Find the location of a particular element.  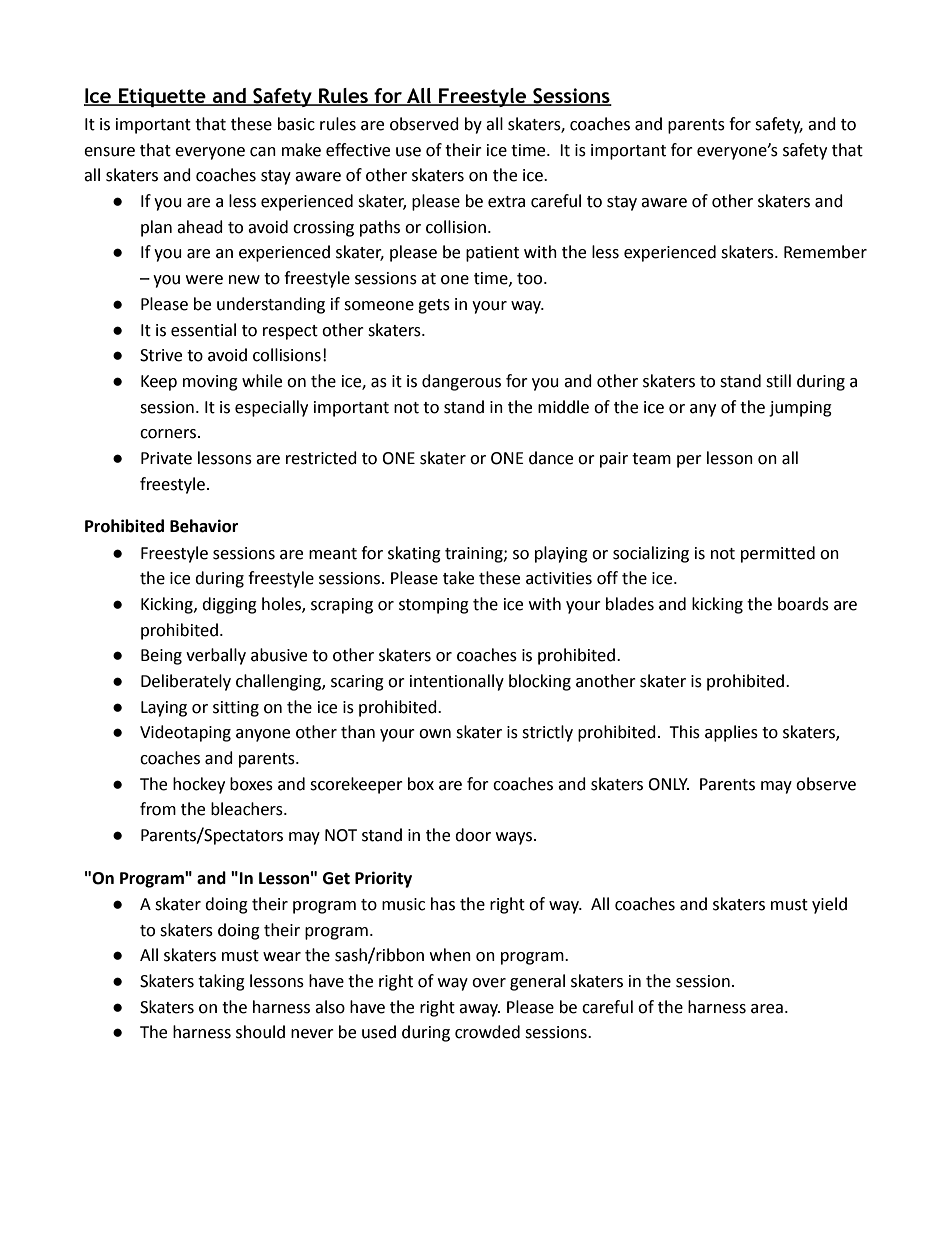

dangerous is located at coordinates (461, 382).
